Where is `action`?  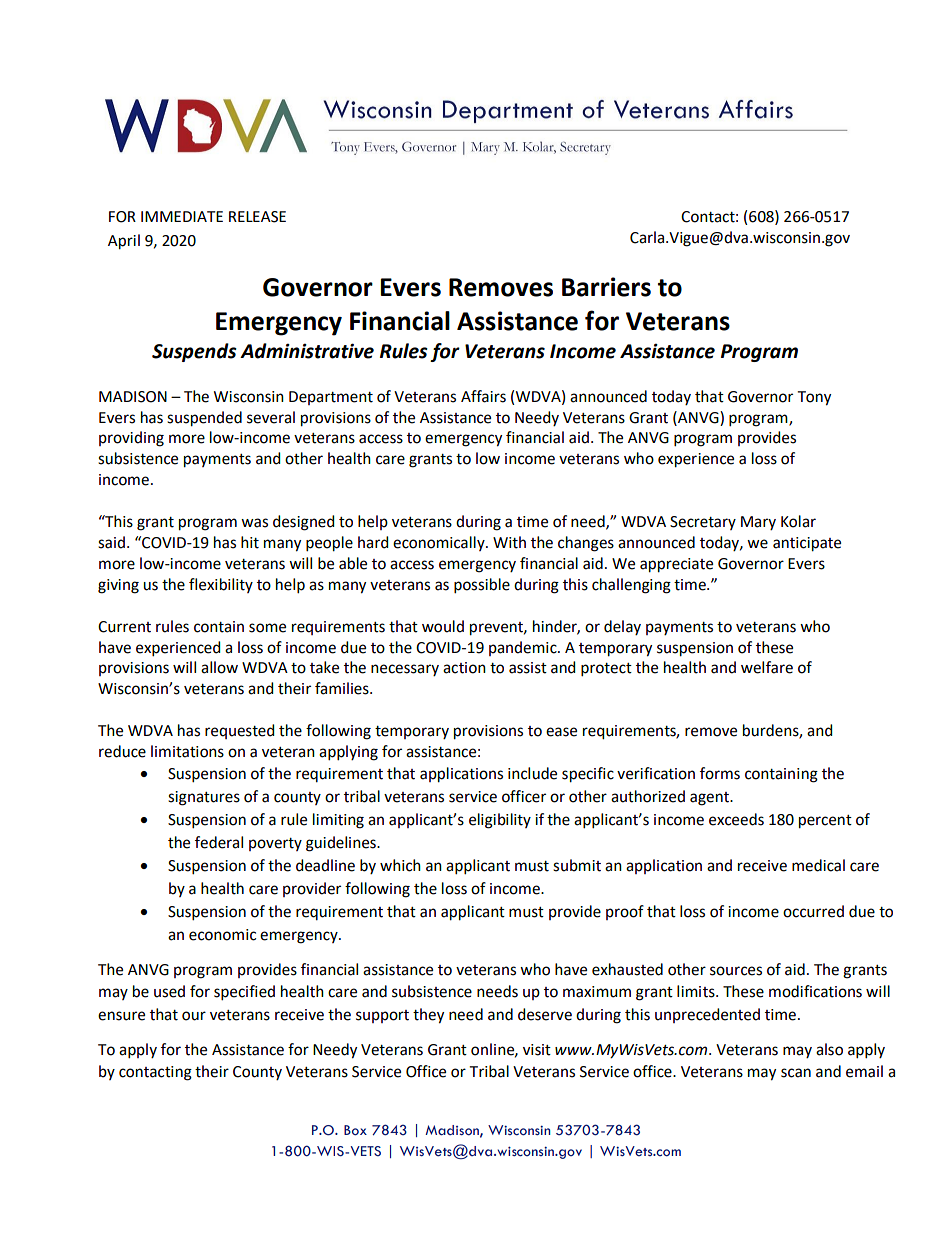
action is located at coordinates (464, 668).
